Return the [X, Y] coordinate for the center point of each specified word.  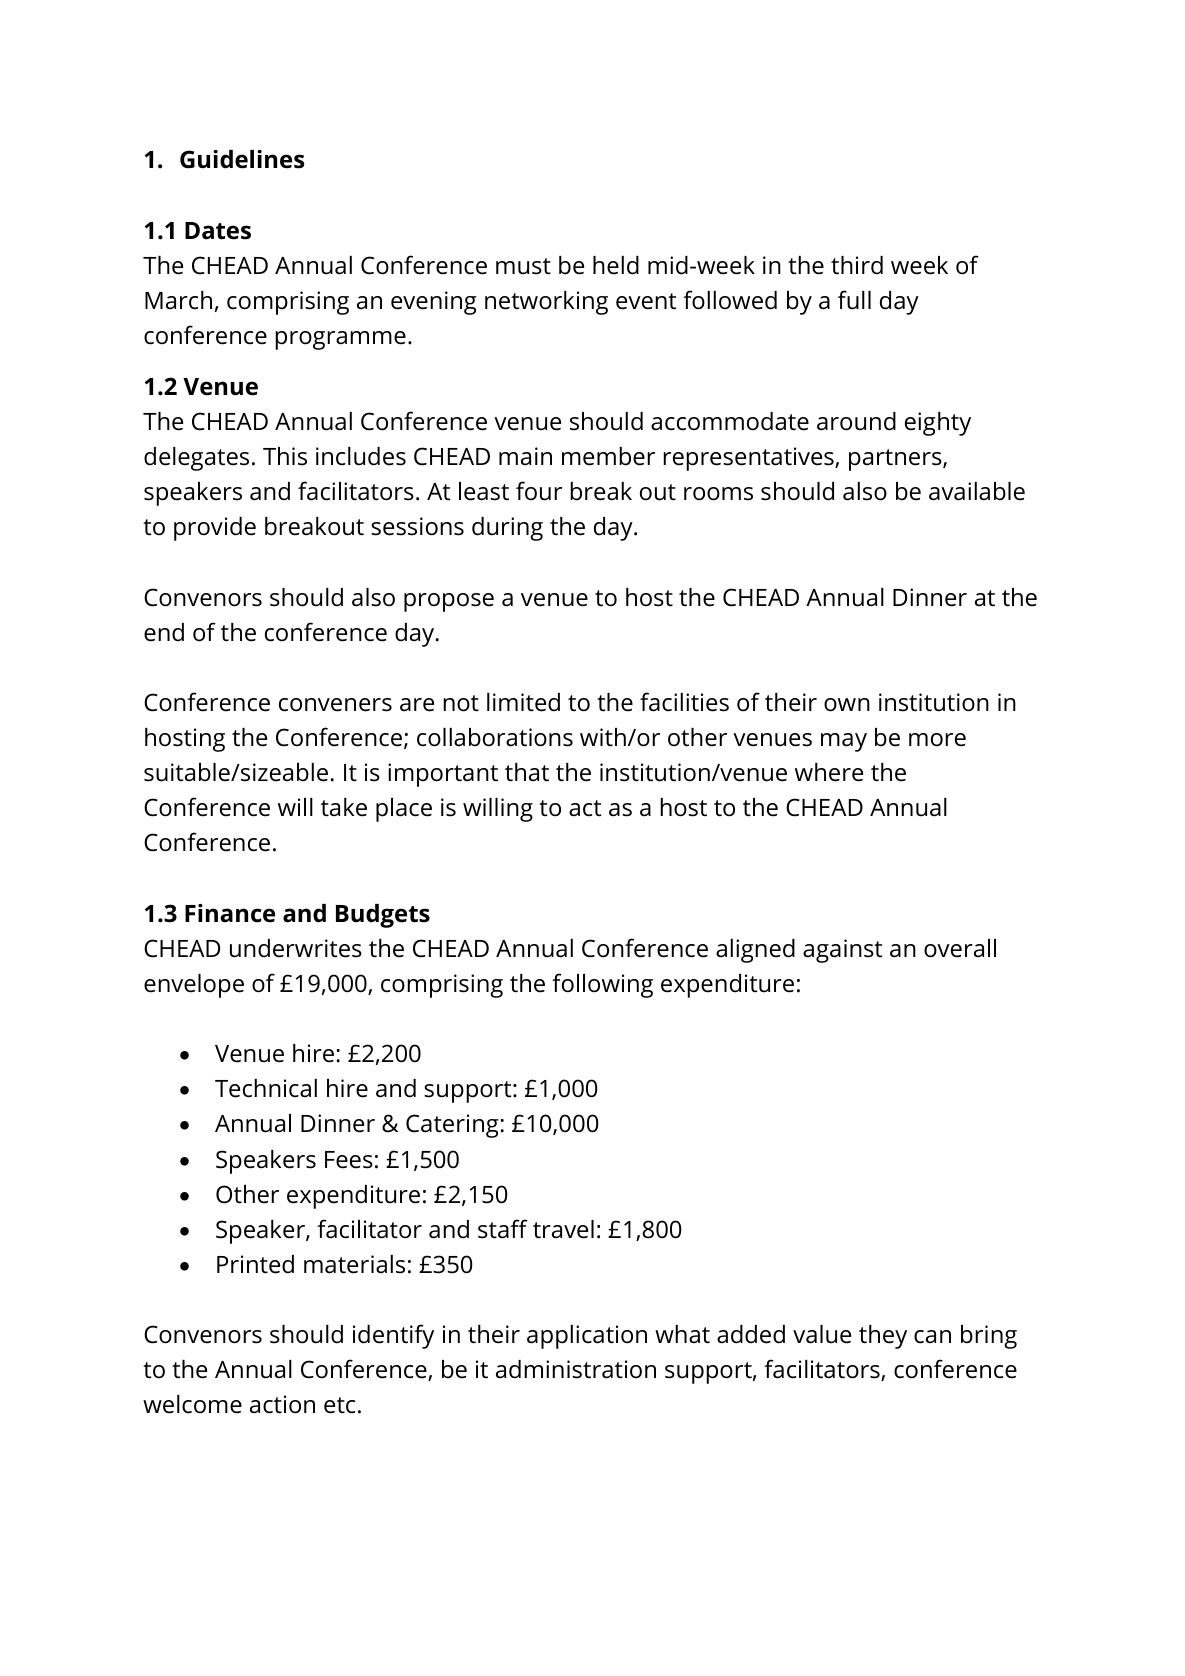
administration [576, 1369]
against [842, 951]
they [883, 1337]
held [616, 265]
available [977, 491]
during [507, 529]
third [857, 265]
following [602, 985]
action [282, 1404]
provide [215, 529]
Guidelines [242, 159]
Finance [230, 913]
